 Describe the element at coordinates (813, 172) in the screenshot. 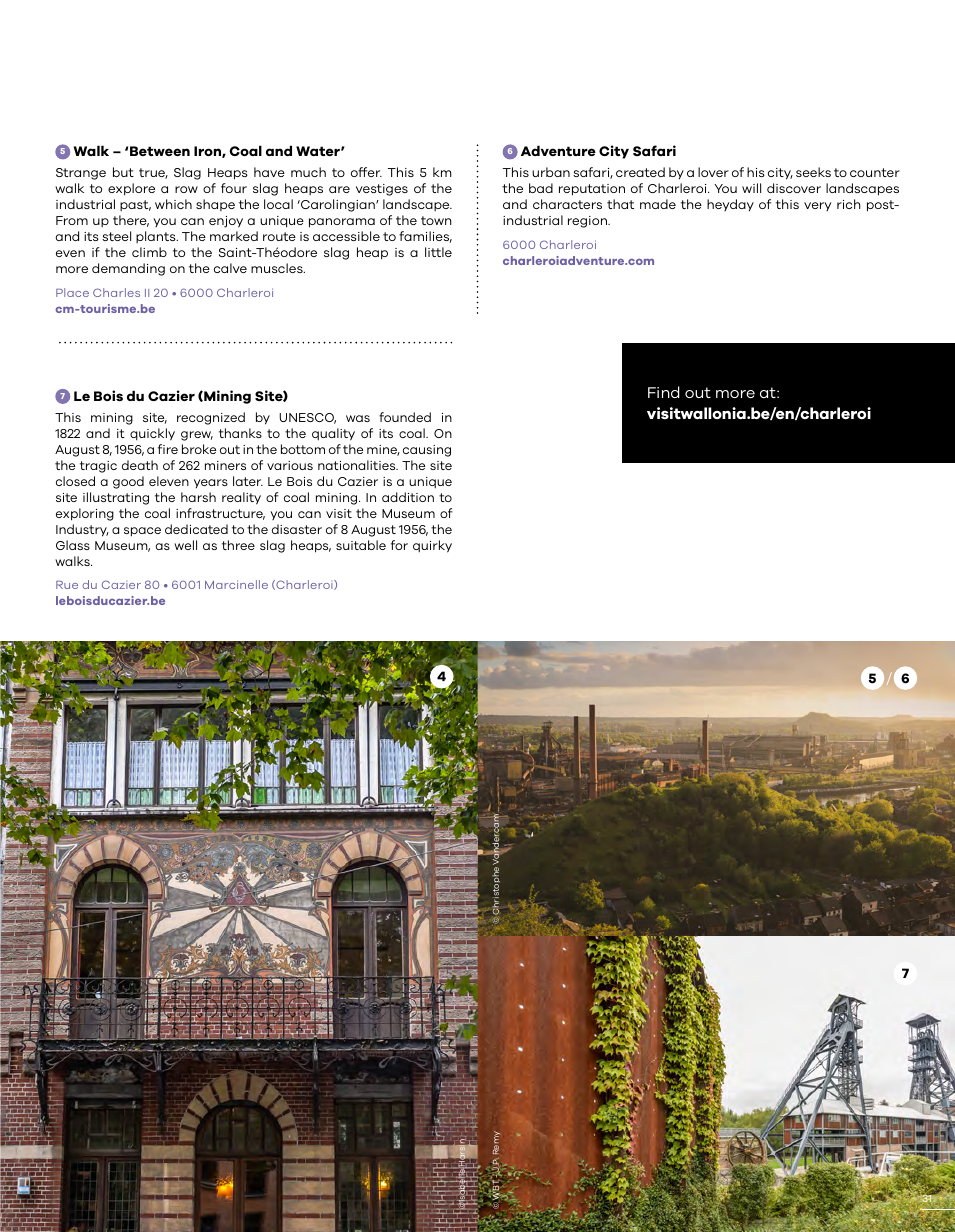

I see `seeks` at that location.
